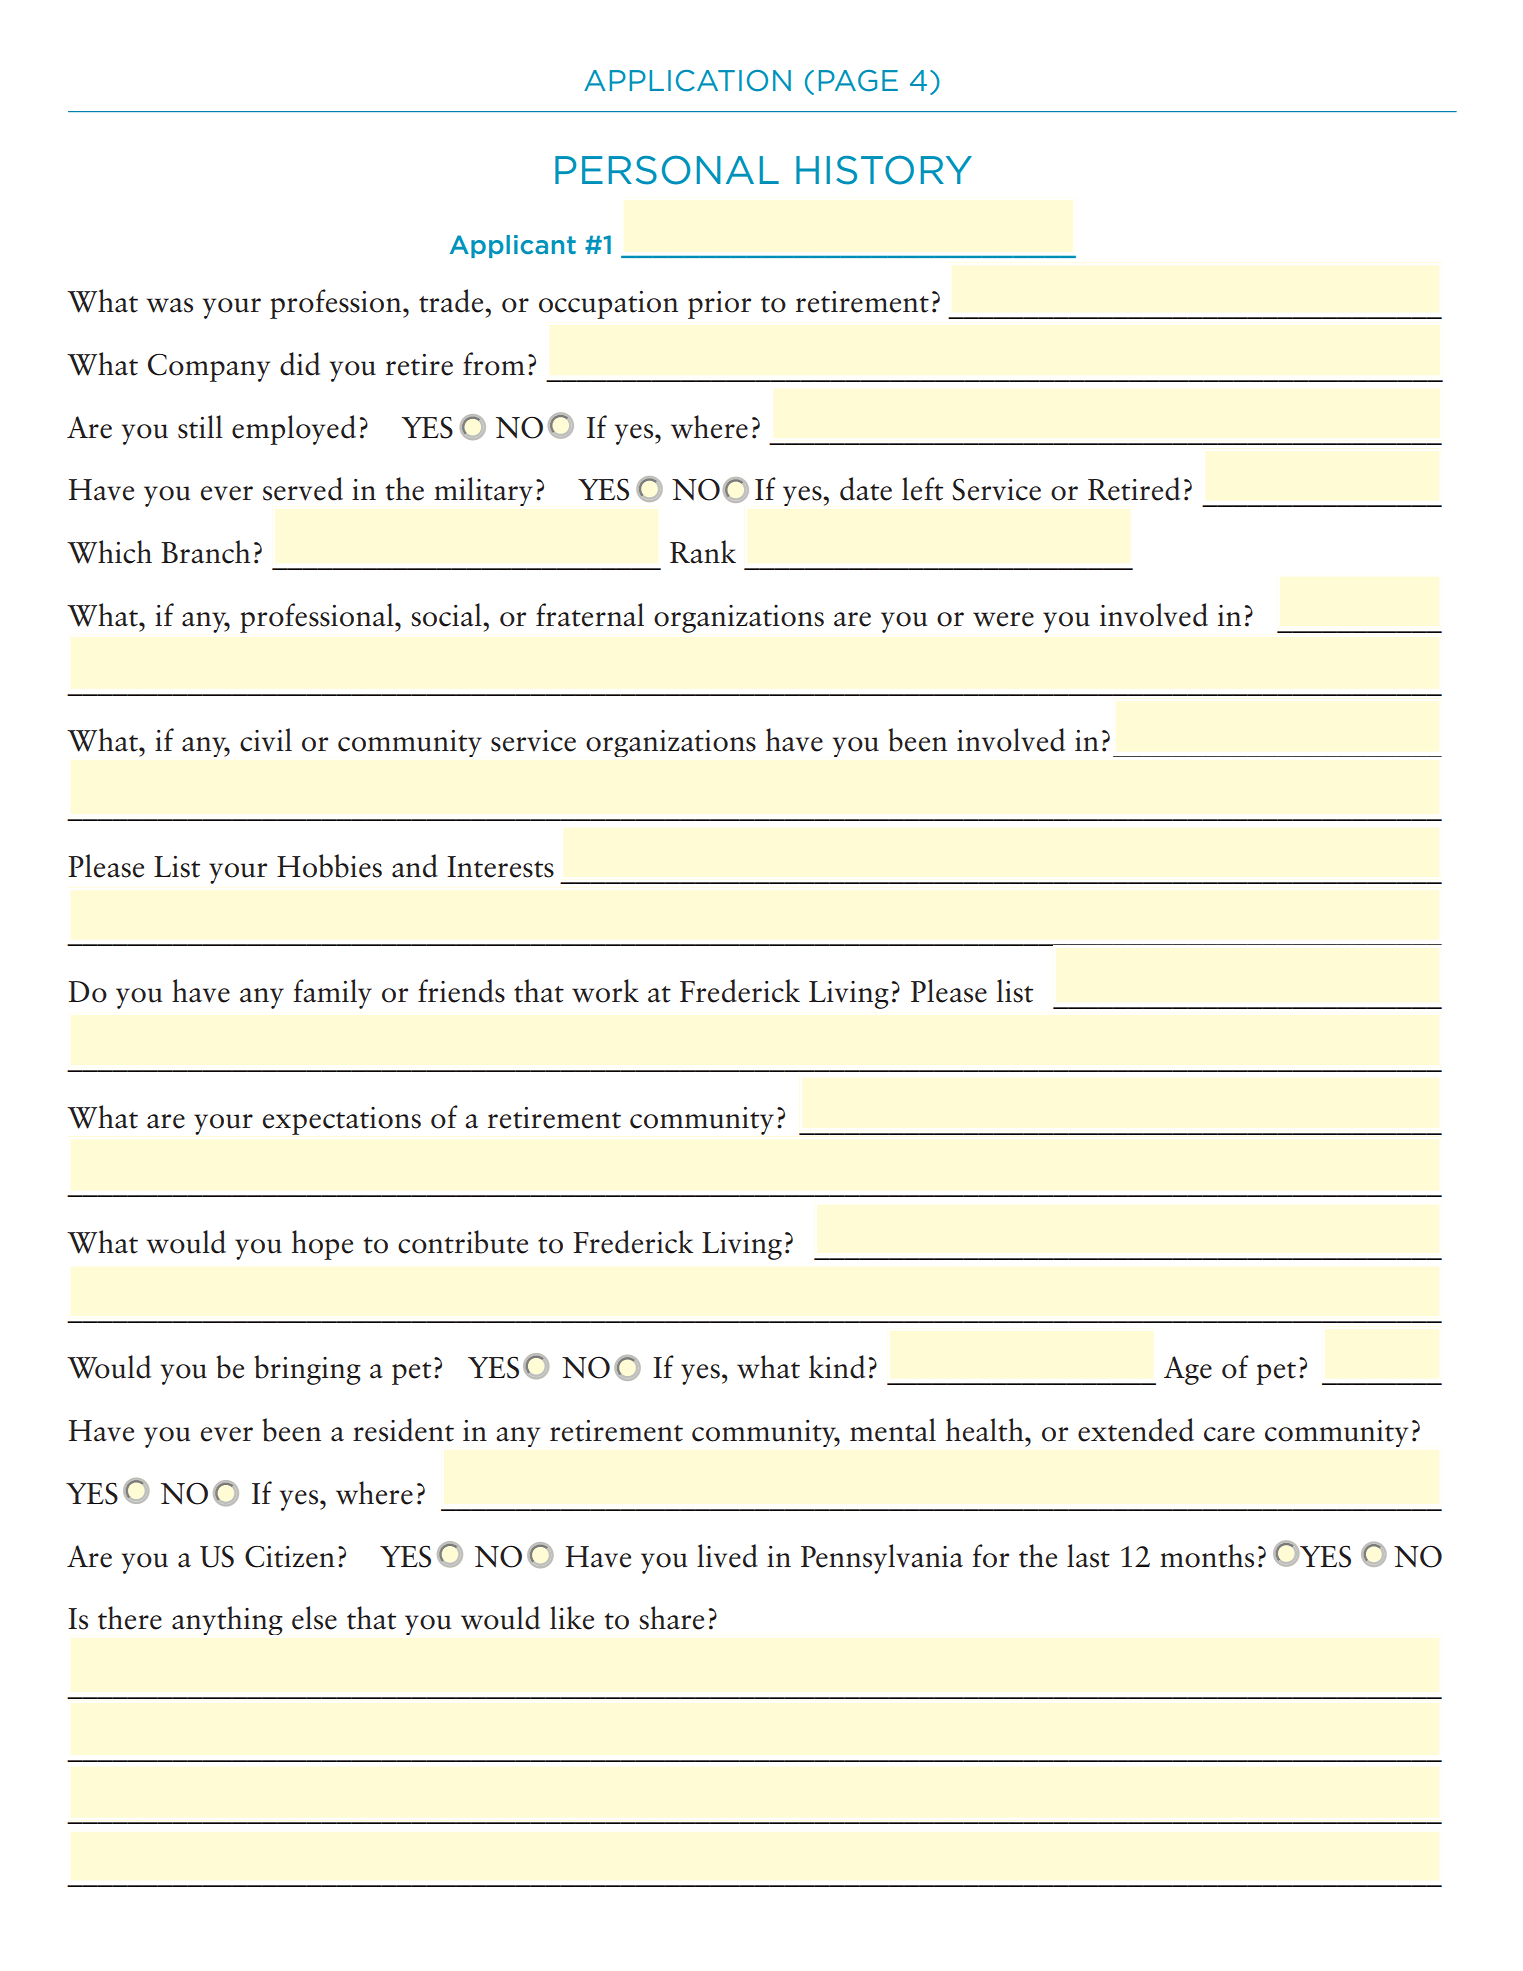  What do you see at coordinates (884, 170) in the screenshot?
I see `HISTORY` at bounding box center [884, 170].
